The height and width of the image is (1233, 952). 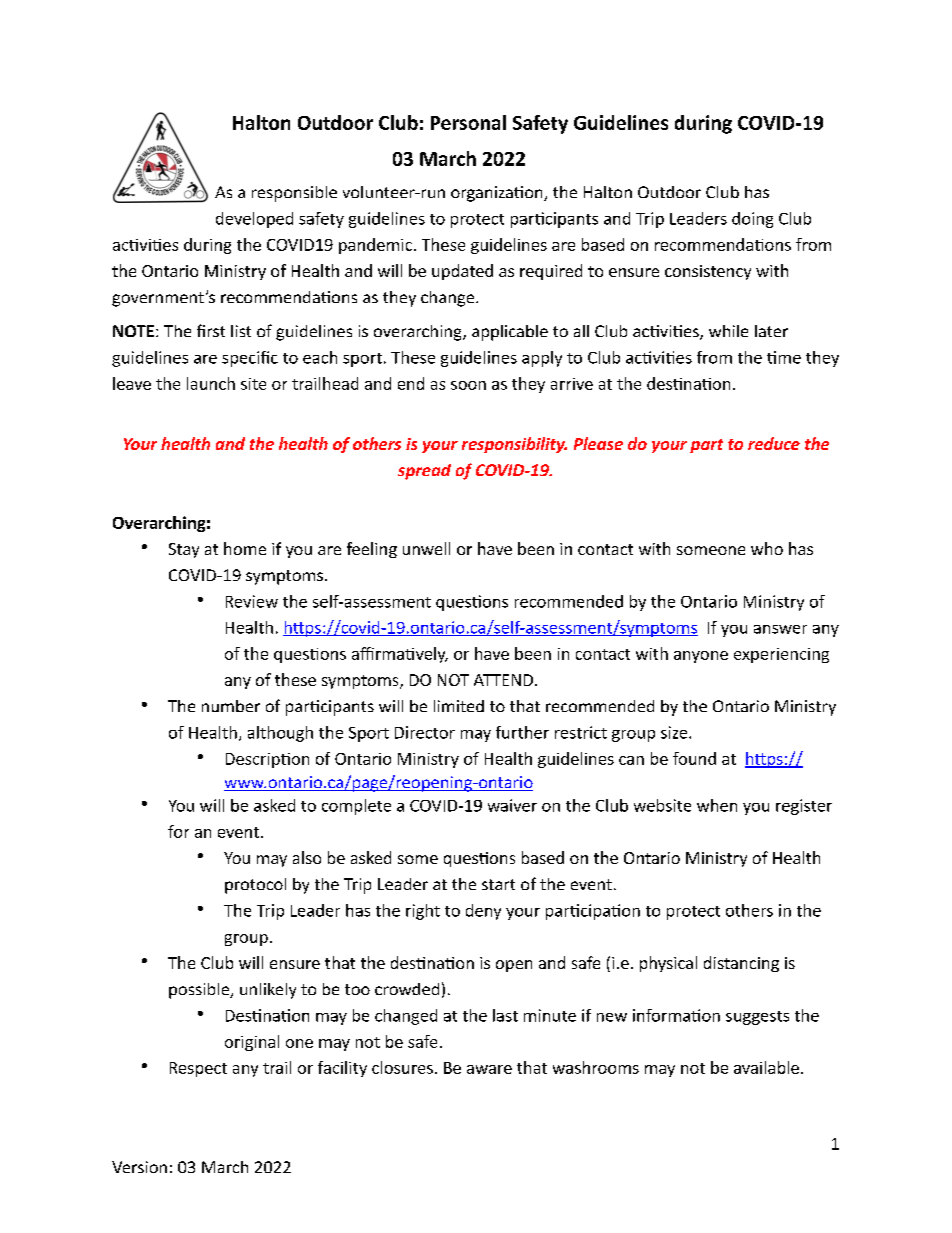 I want to click on waiver, so click(x=512, y=805).
